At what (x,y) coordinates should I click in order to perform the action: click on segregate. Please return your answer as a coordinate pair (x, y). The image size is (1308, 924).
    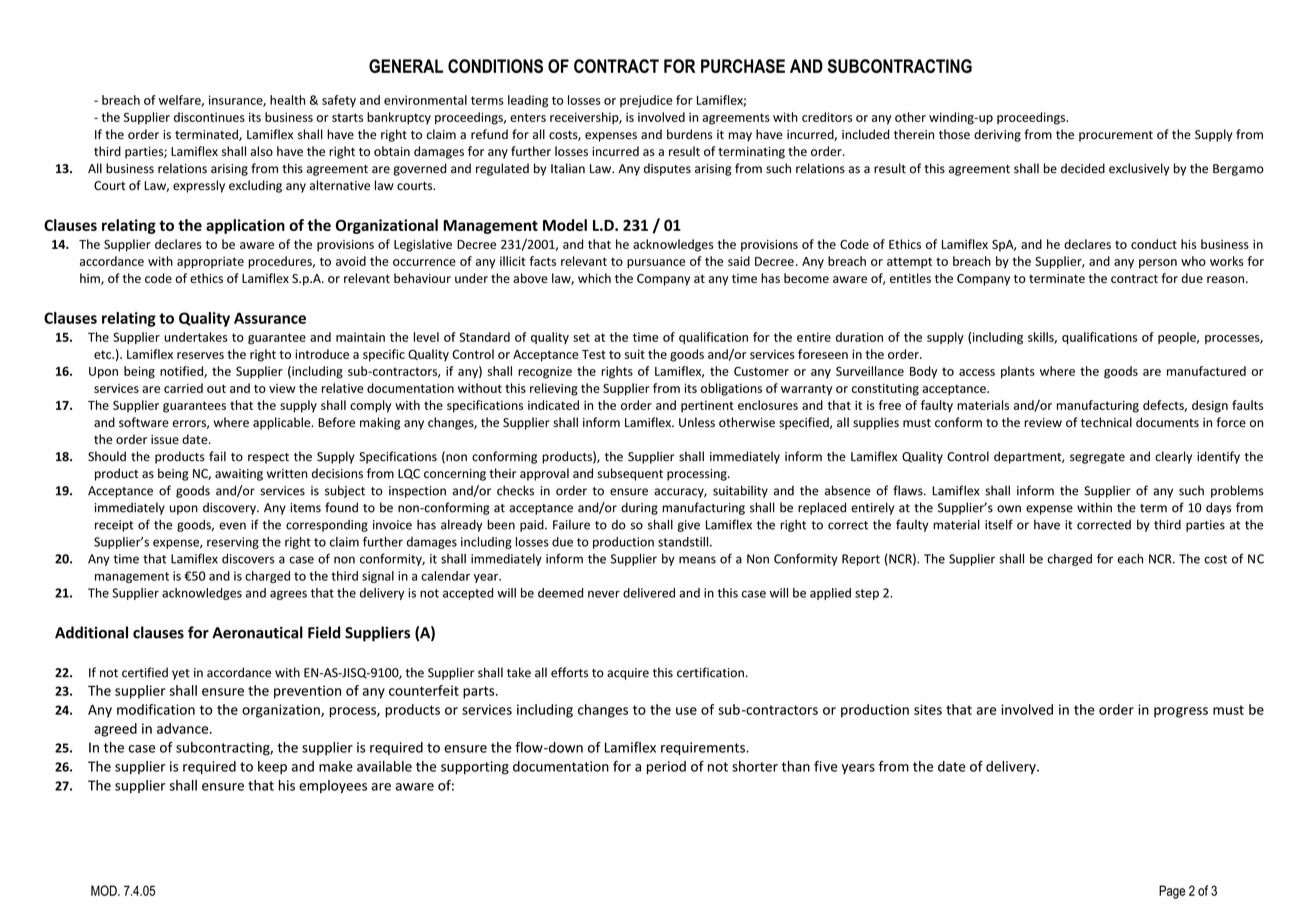
    Looking at the image, I should click on (1097, 458).
